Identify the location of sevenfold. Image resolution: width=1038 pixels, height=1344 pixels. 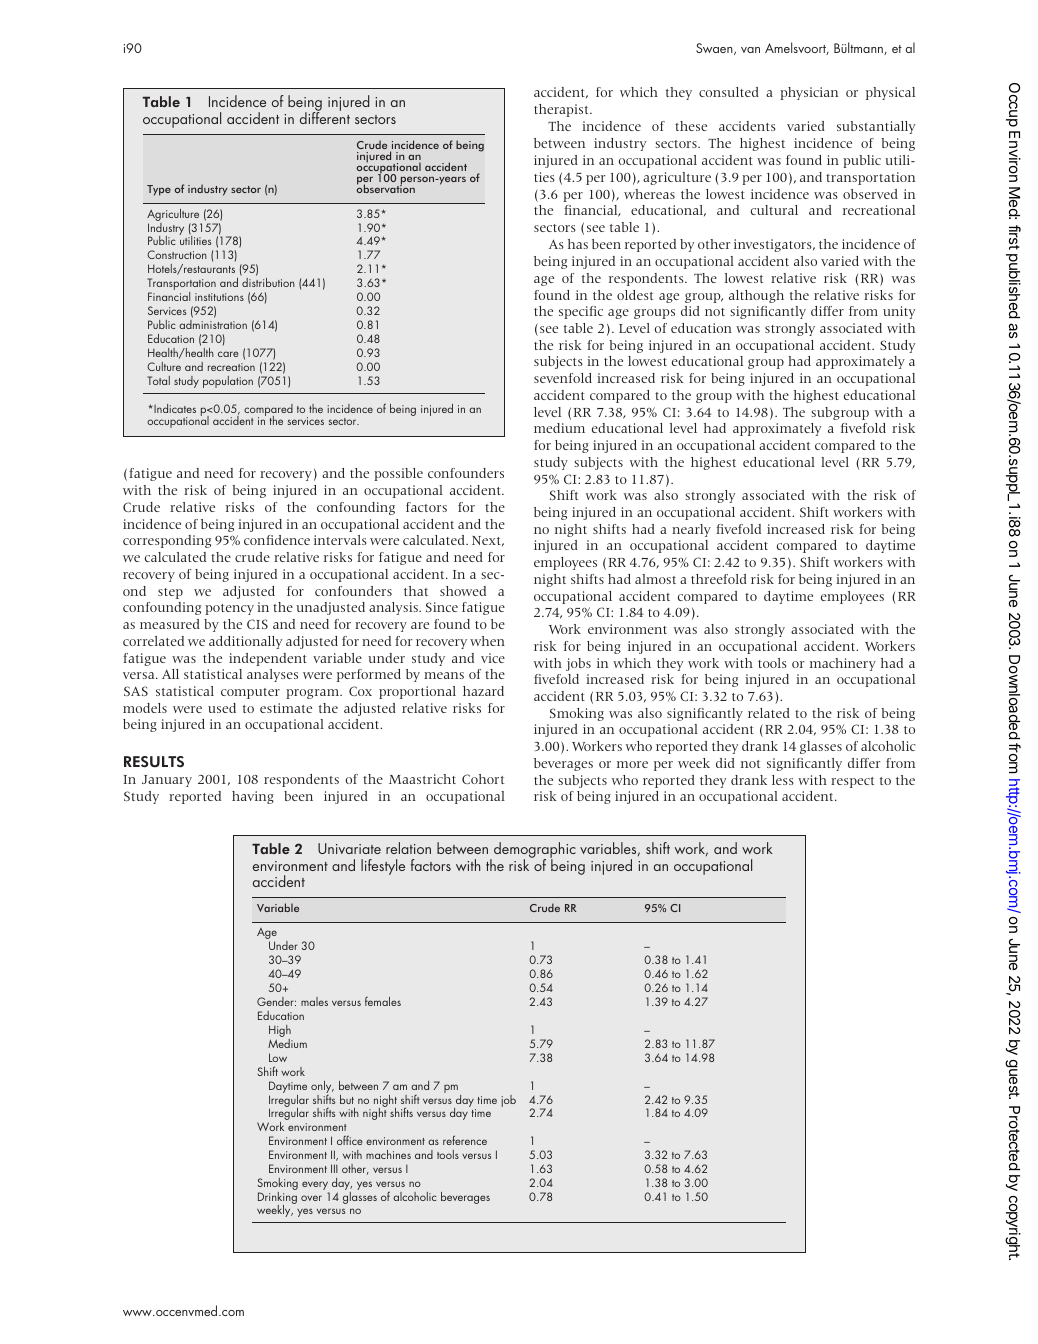
(563, 378).
